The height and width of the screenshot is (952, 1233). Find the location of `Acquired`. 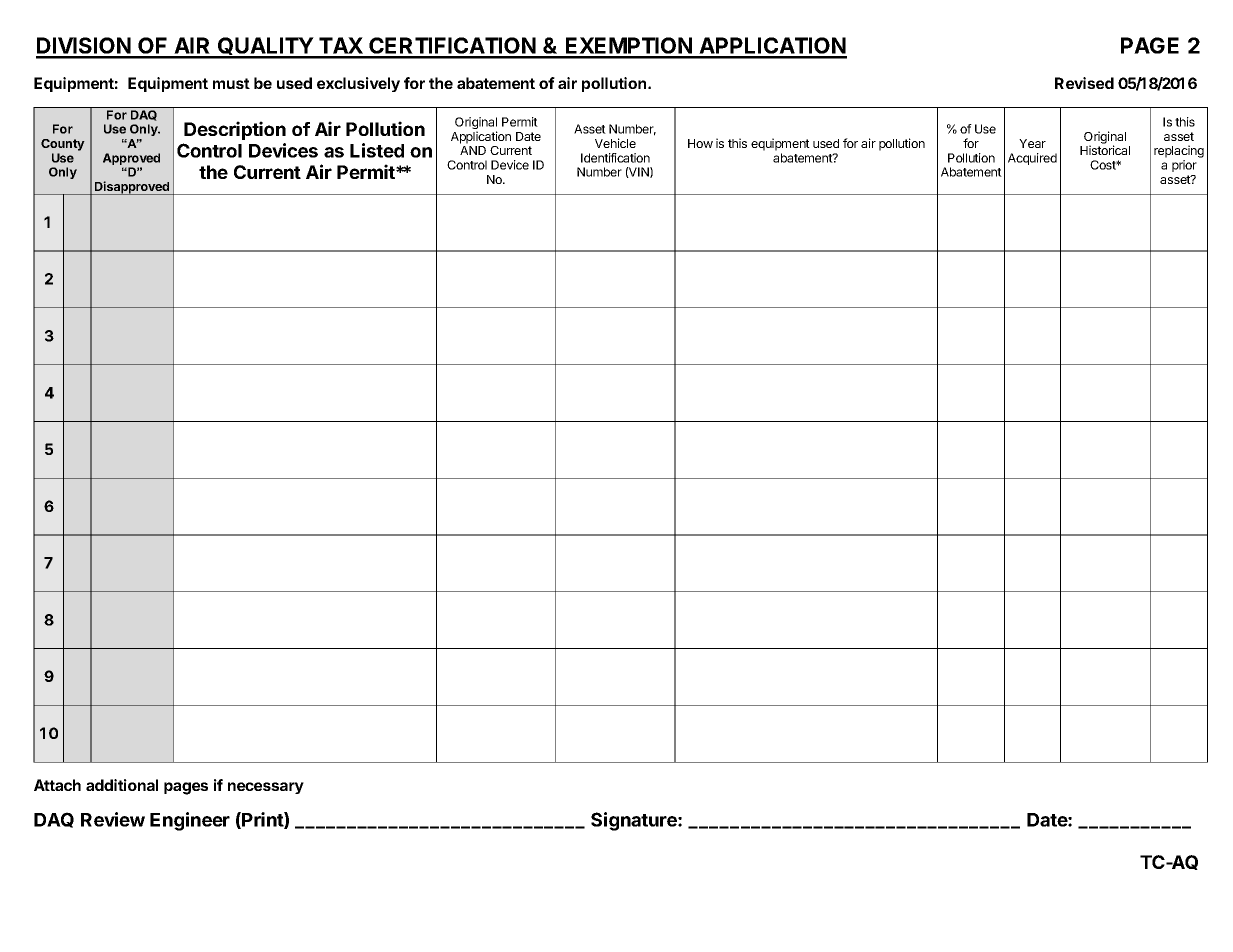

Acquired is located at coordinates (1032, 159).
